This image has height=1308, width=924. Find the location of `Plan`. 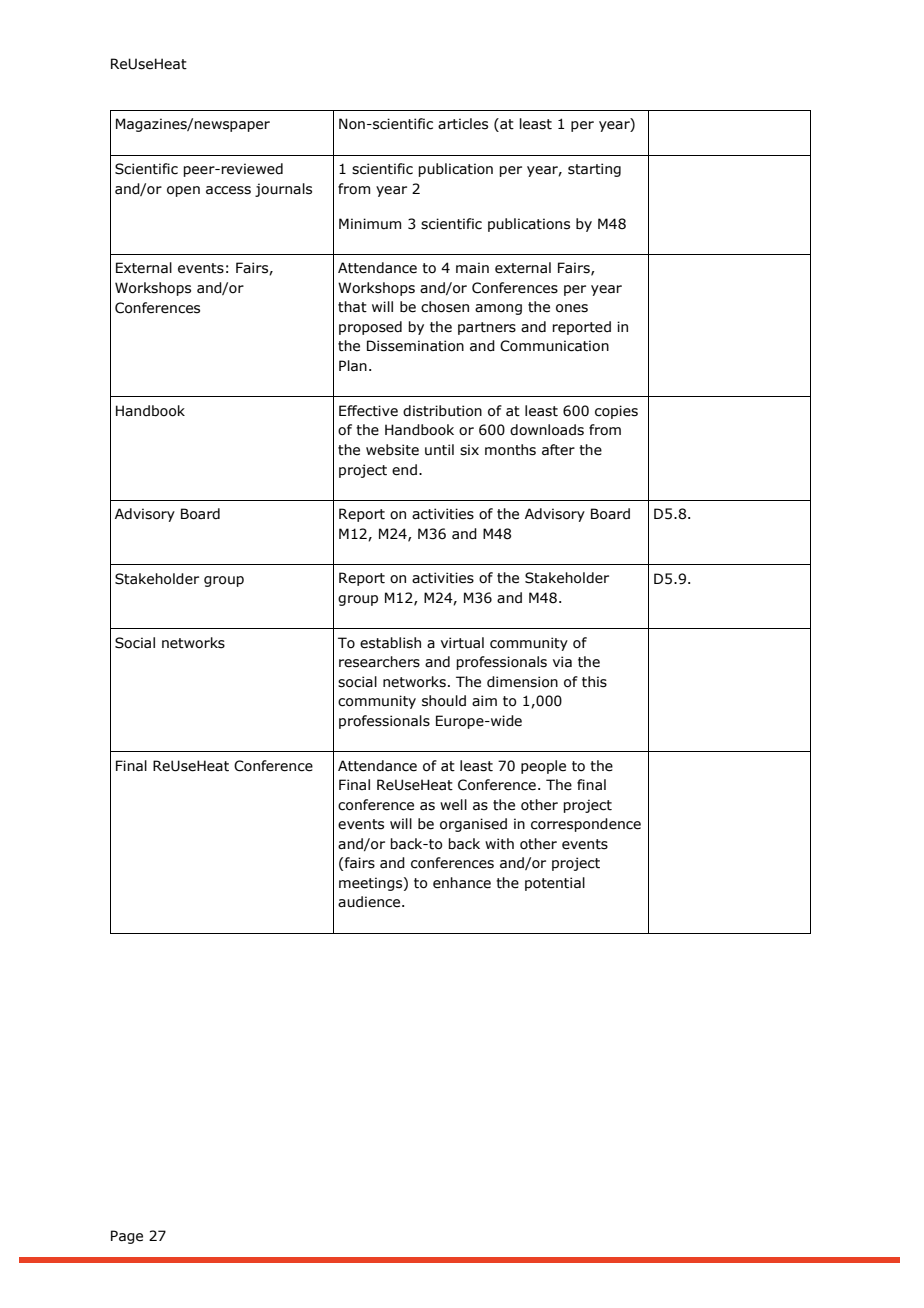

Plan is located at coordinates (353, 366).
